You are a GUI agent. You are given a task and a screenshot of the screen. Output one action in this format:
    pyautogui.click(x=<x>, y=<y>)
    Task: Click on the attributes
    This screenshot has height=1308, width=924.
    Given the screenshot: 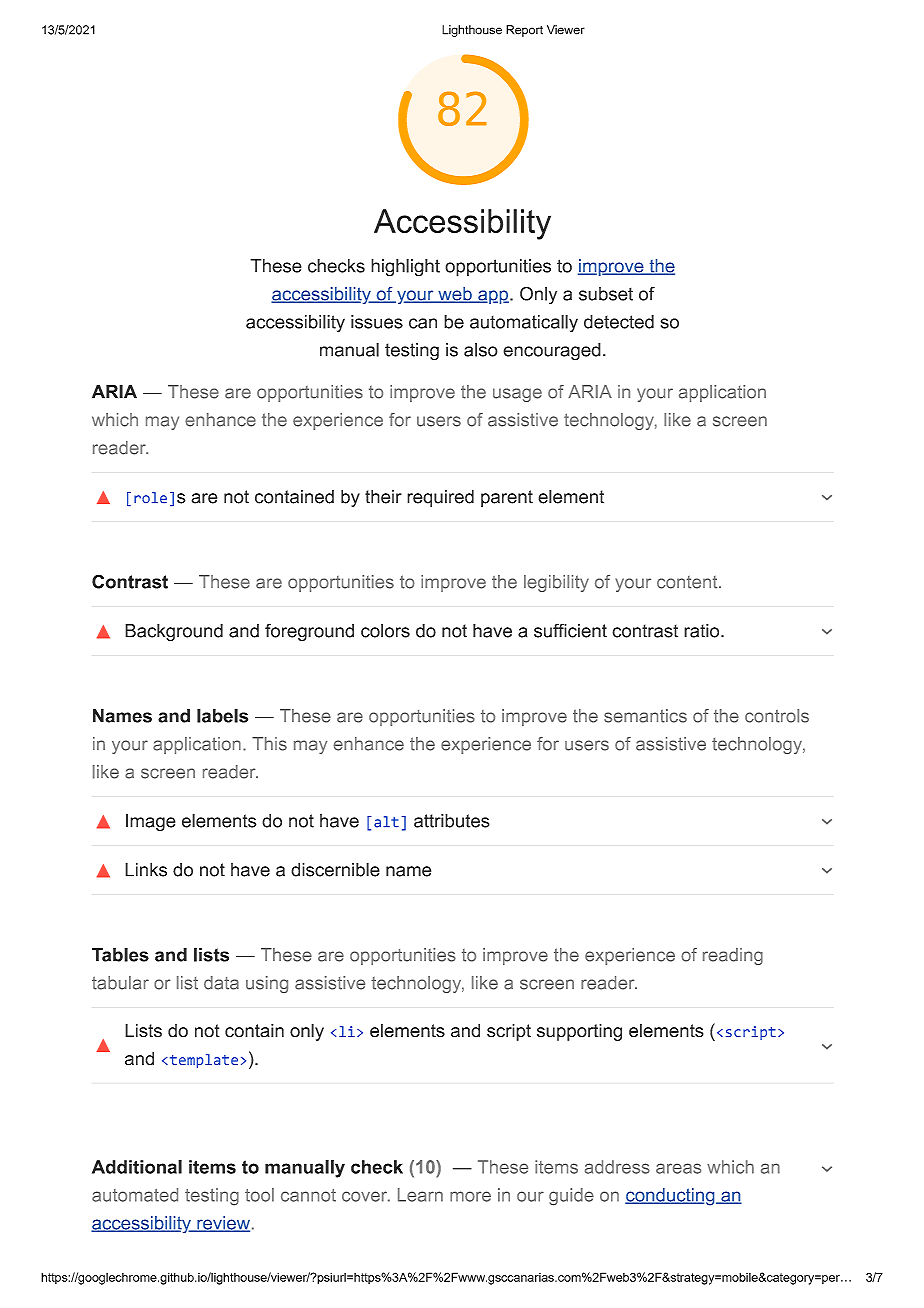 What is the action you would take?
    pyautogui.click(x=452, y=821)
